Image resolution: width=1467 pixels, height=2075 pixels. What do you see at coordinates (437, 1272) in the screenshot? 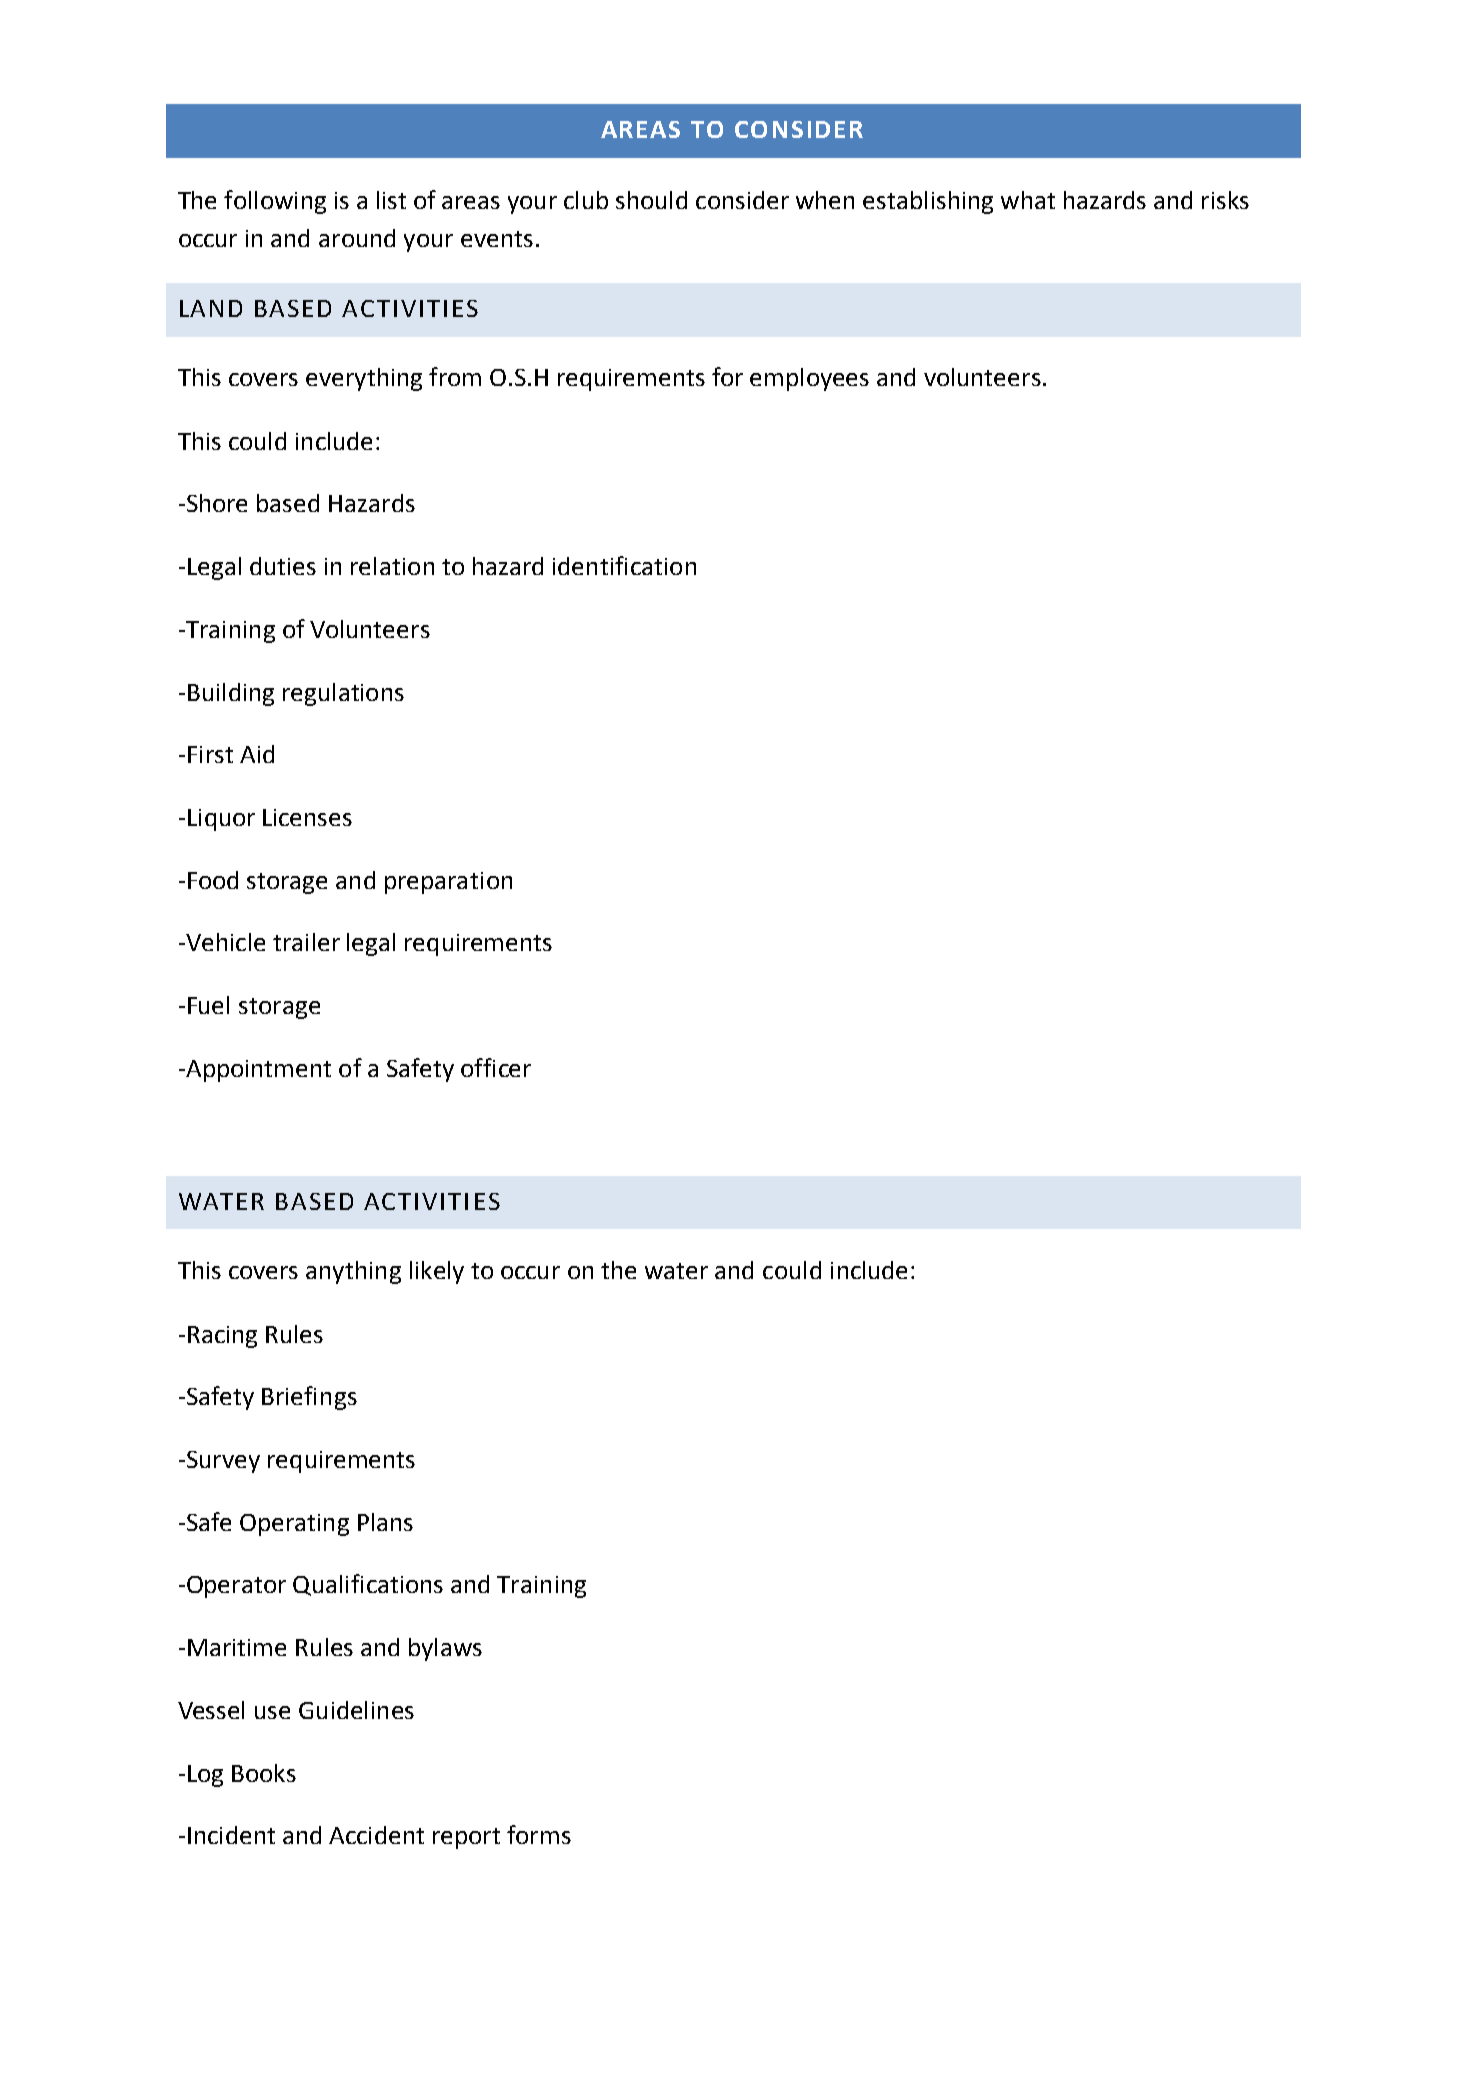
I see `likely` at bounding box center [437, 1272].
